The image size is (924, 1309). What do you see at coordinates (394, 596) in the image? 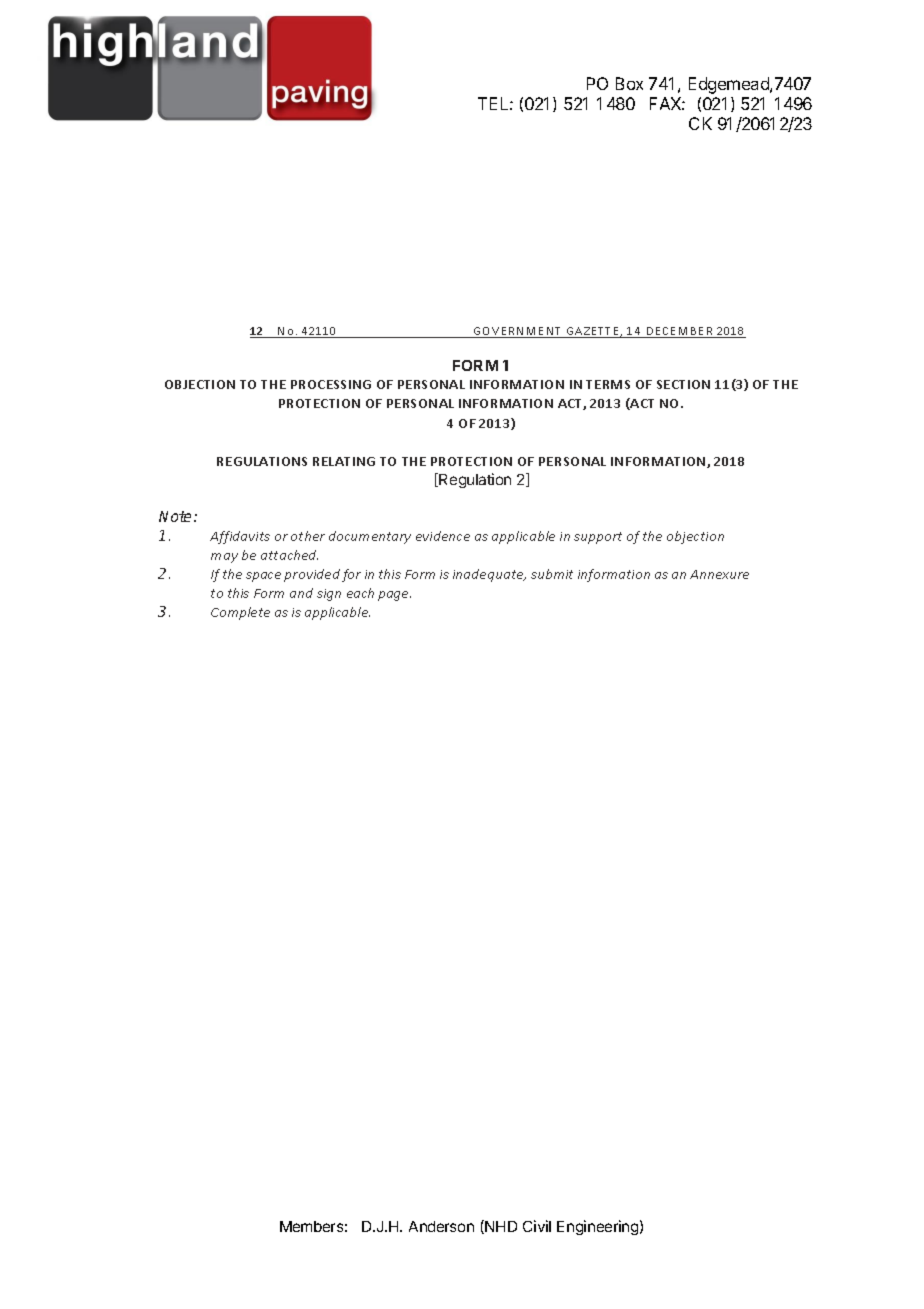
I see `page` at bounding box center [394, 596].
